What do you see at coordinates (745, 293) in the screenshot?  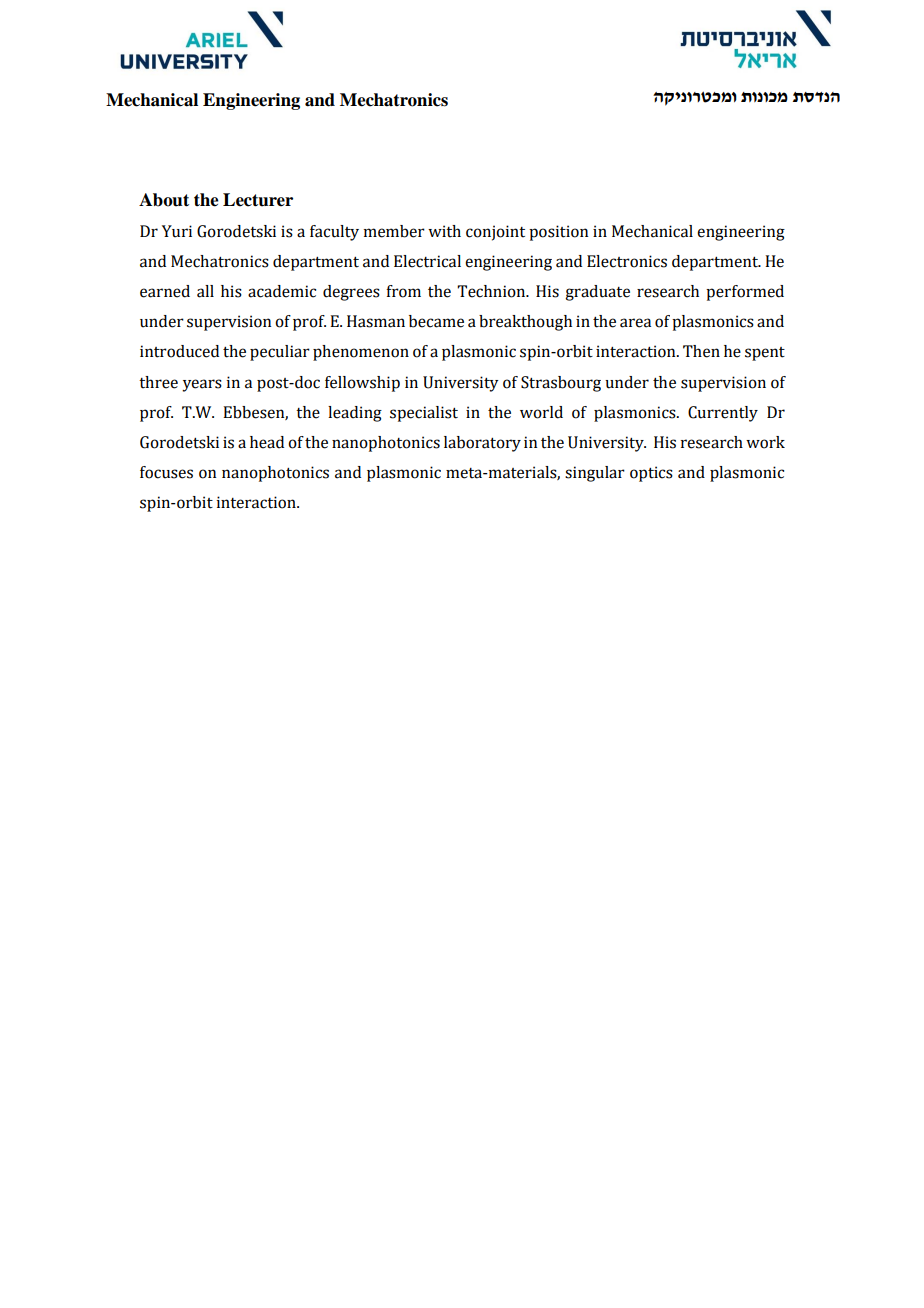 I see `performed` at bounding box center [745, 293].
